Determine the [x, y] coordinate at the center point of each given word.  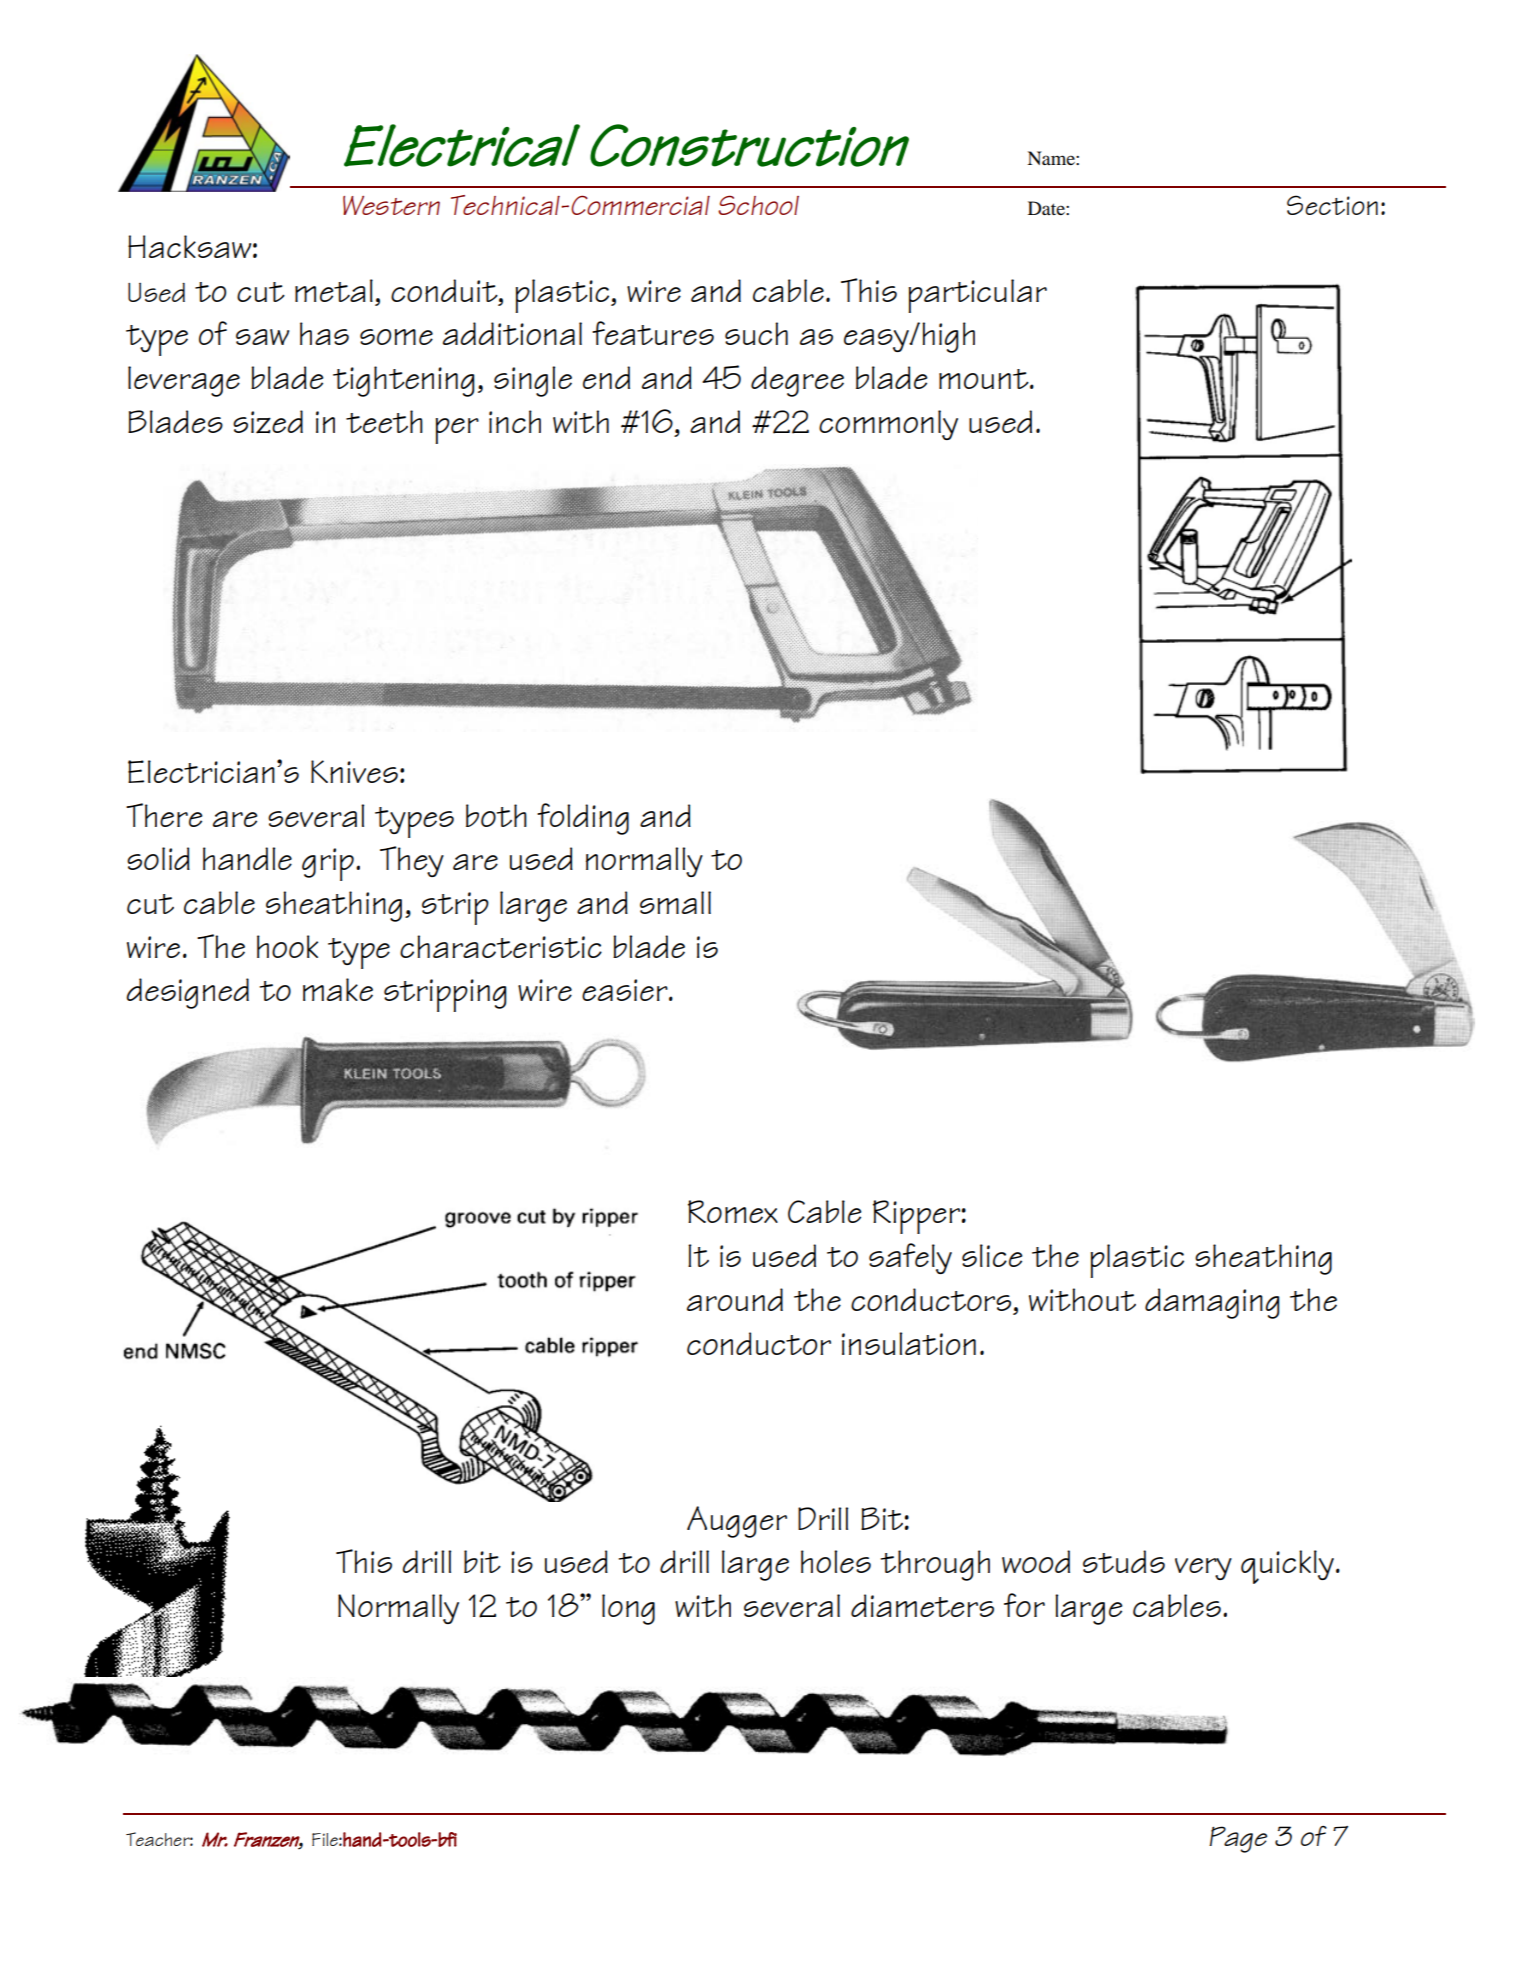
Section [1332, 205]
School [758, 205]
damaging [1212, 1303]
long [628, 1609]
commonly [888, 425]
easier [626, 990]
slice [992, 1255]
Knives [354, 771]
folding [583, 819]
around [735, 1299]
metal [334, 290]
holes [836, 1561]
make [338, 989]
